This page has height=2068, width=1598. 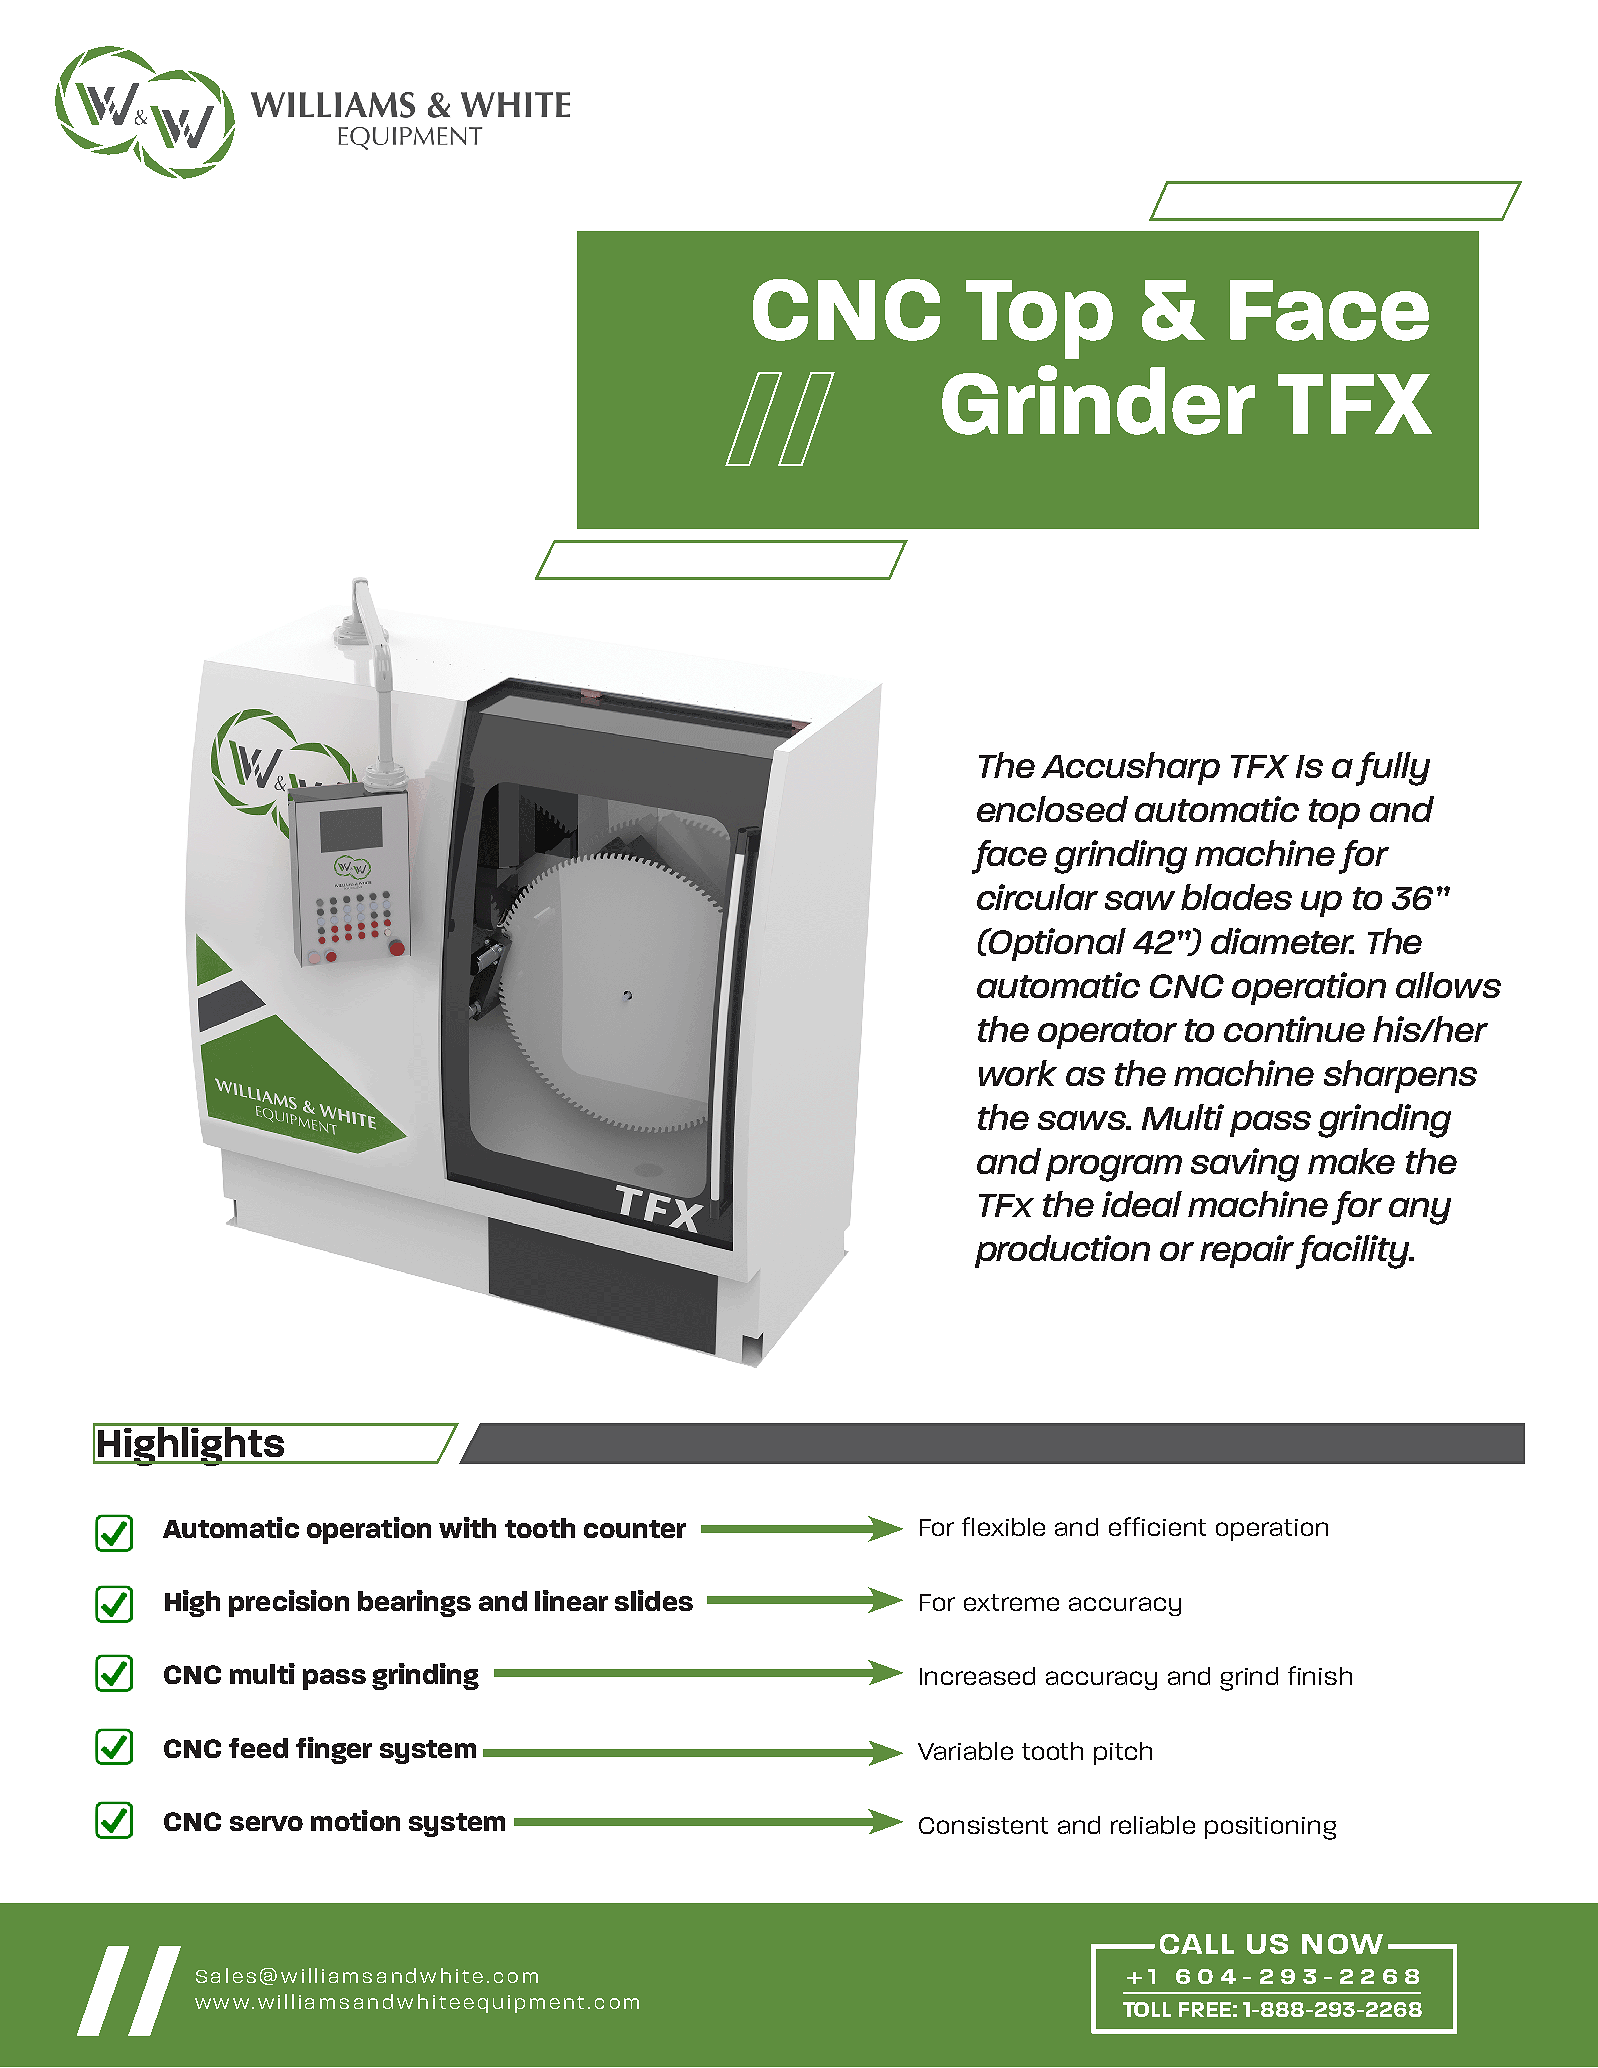 I want to click on TOLL, so click(x=1147, y=2009).
